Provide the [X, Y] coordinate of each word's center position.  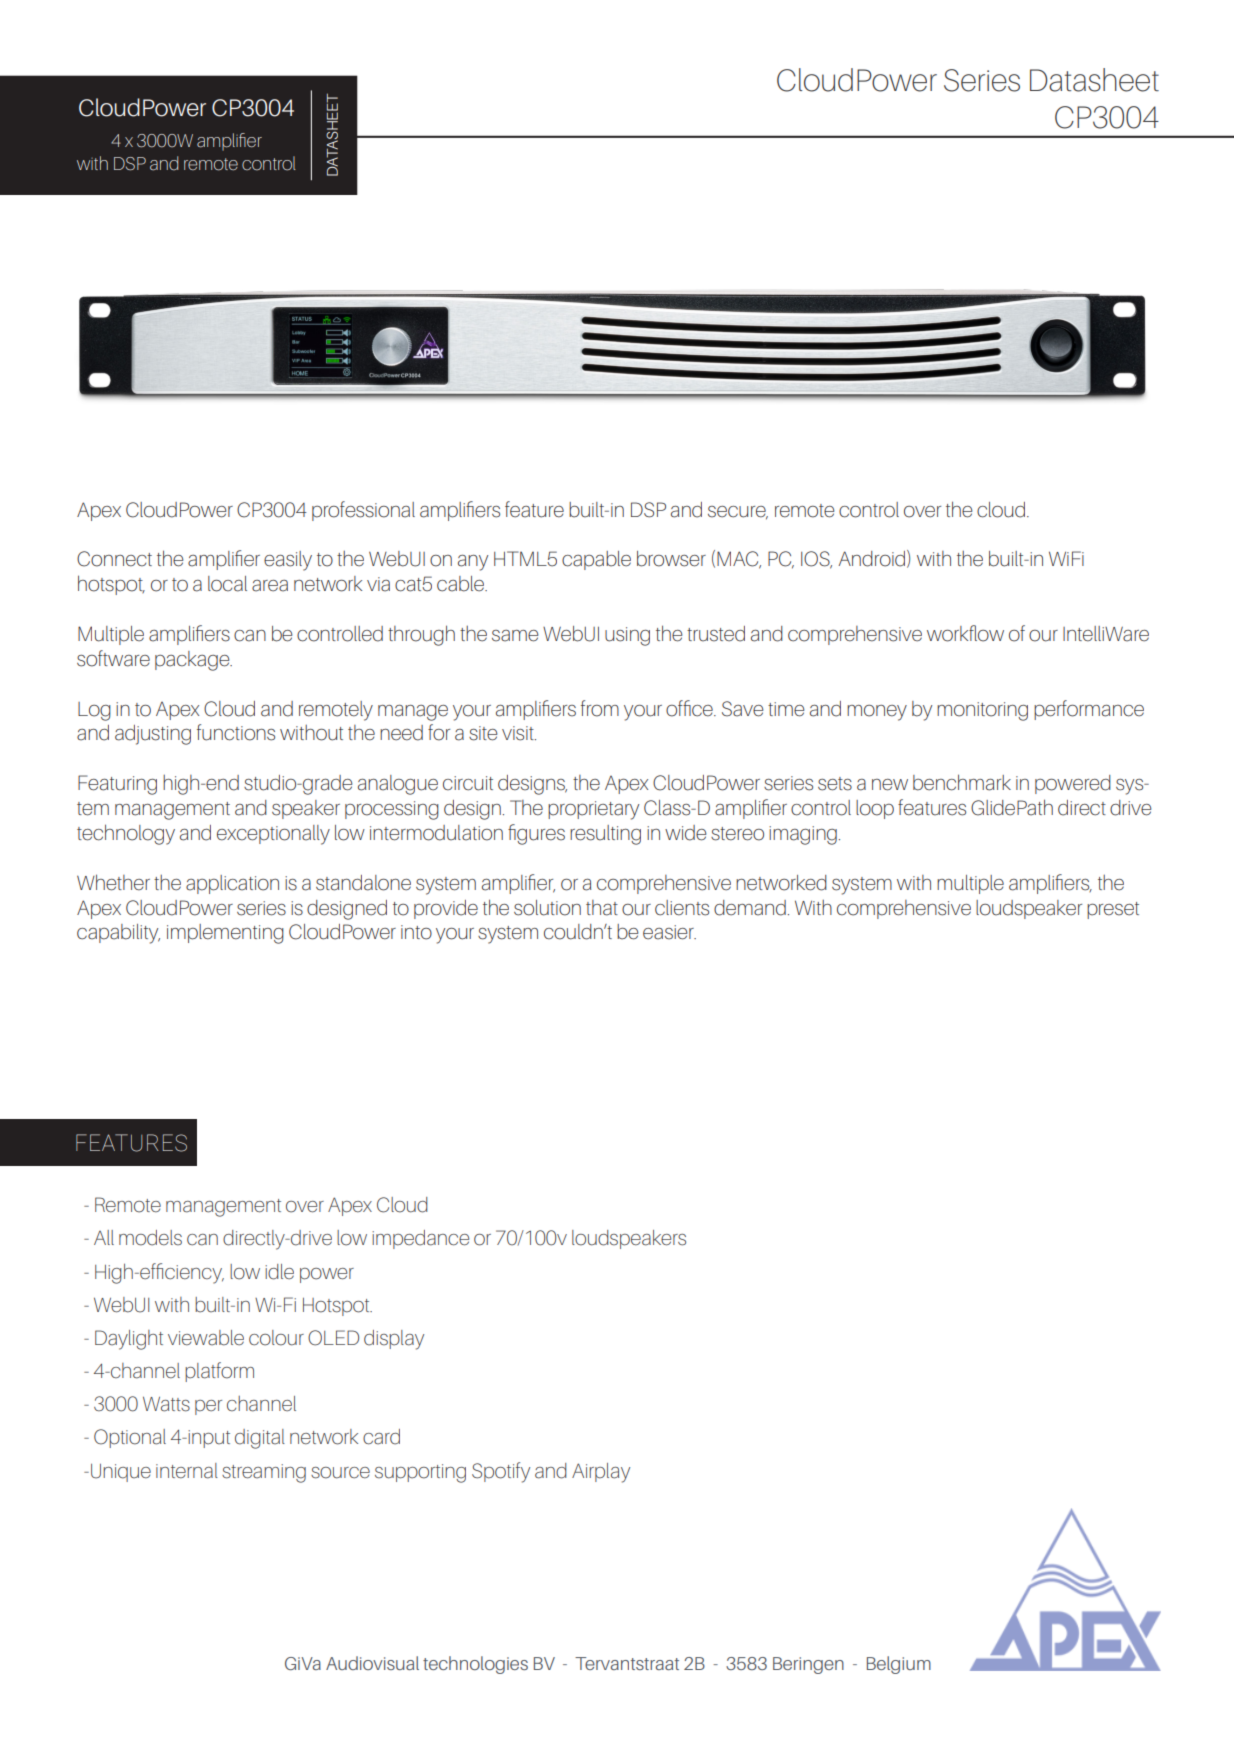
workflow [965, 633]
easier [669, 932]
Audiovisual [372, 1663]
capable [596, 560]
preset [1113, 910]
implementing [225, 934]
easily [288, 561]
